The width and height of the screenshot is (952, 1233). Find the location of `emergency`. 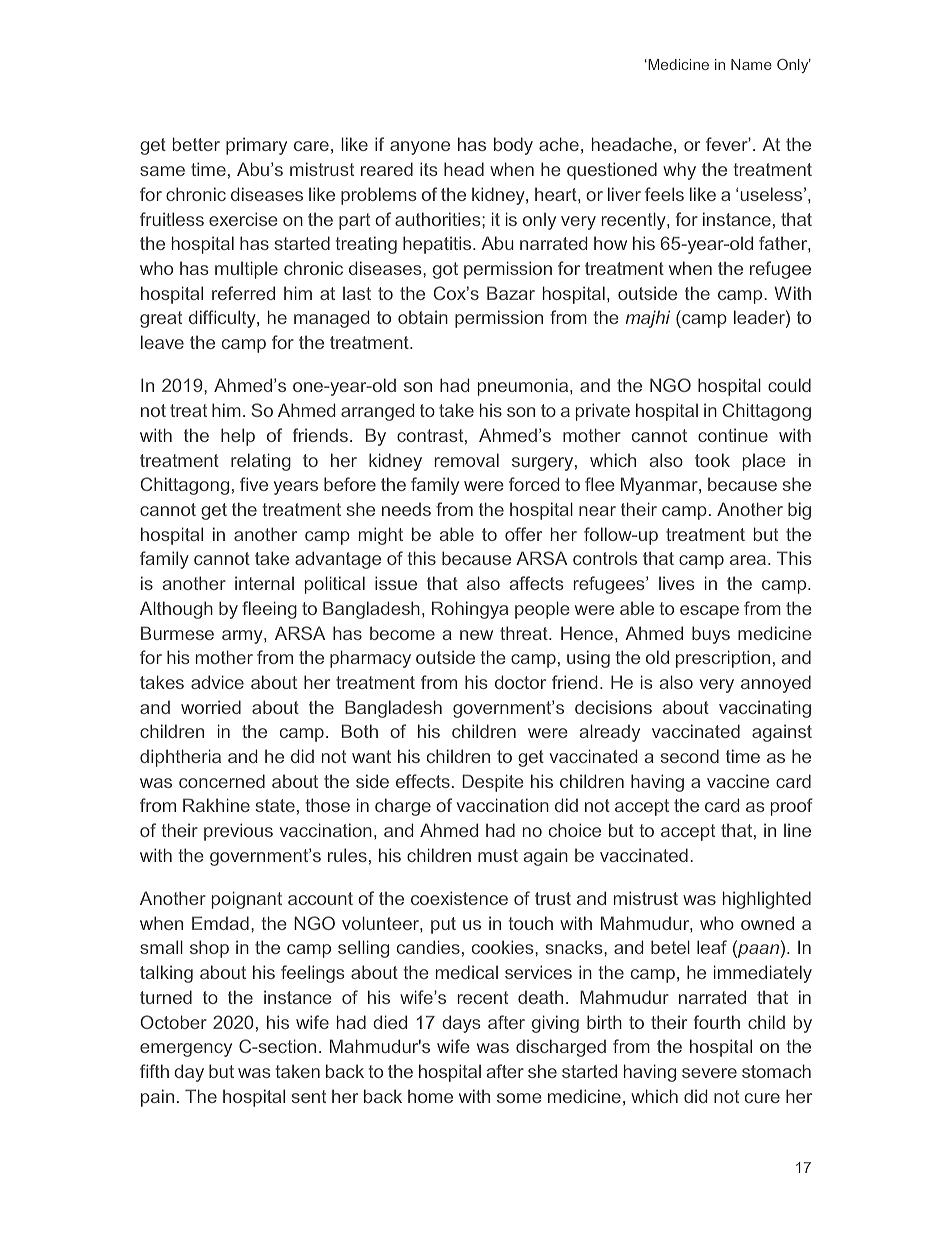

emergency is located at coordinates (186, 1050).
